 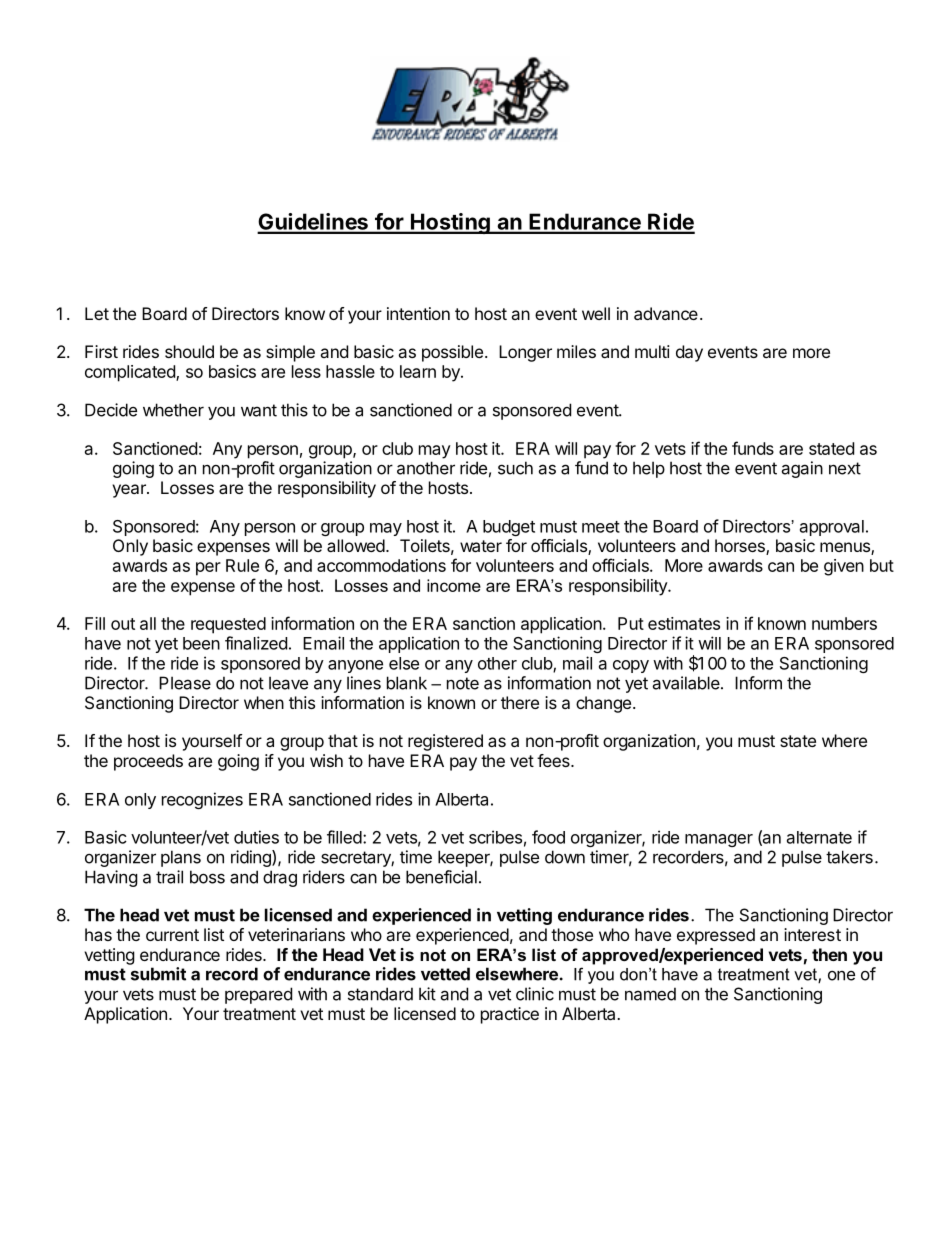 What do you see at coordinates (158, 974) in the page?
I see `submit` at bounding box center [158, 974].
